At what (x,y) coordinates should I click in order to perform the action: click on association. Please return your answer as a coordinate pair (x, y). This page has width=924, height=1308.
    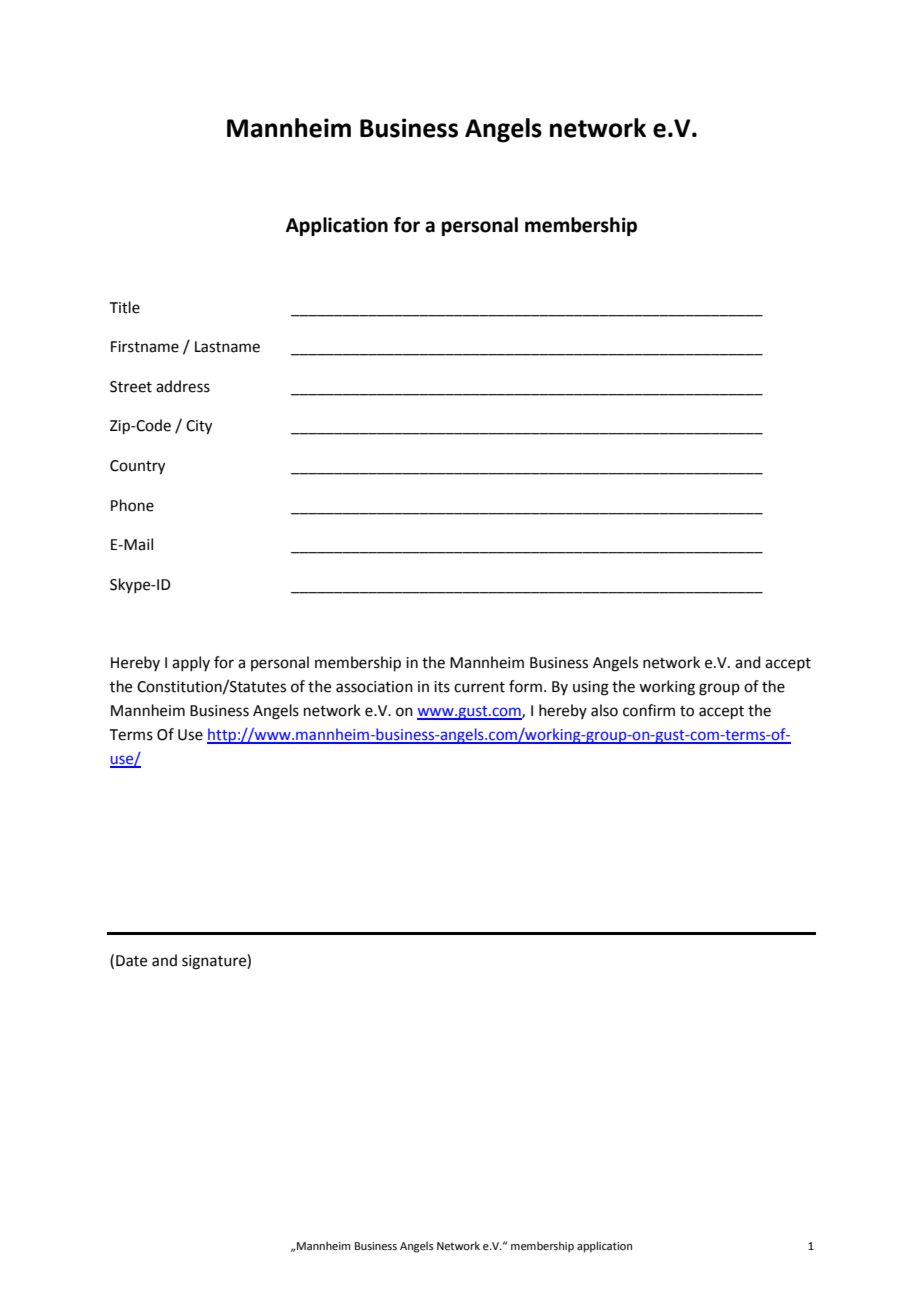
    Looking at the image, I should click on (374, 687).
